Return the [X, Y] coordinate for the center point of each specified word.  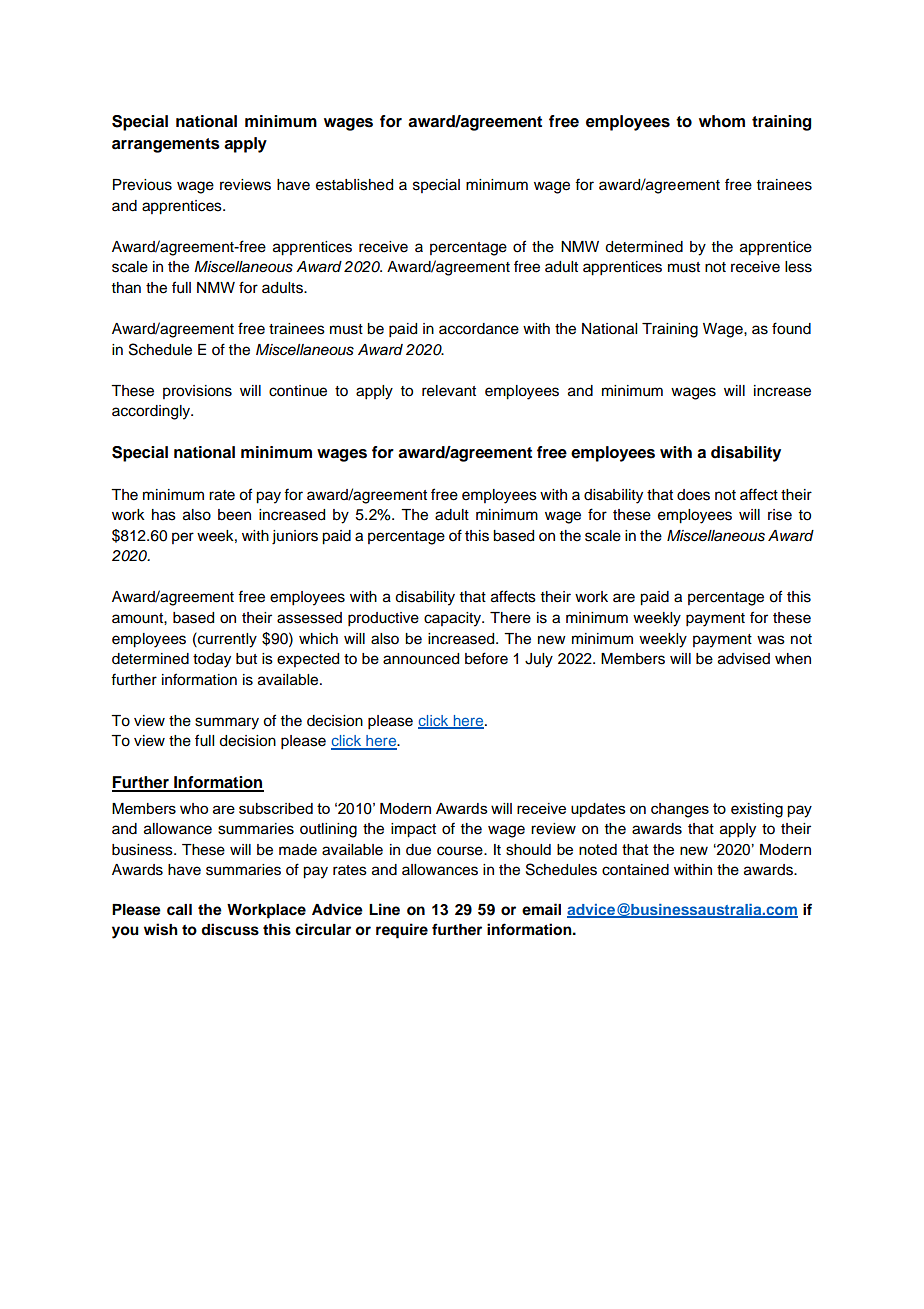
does [693, 495]
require [402, 931]
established [354, 185]
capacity [453, 619]
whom [722, 121]
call [179, 910]
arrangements [166, 145]
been [234, 515]
